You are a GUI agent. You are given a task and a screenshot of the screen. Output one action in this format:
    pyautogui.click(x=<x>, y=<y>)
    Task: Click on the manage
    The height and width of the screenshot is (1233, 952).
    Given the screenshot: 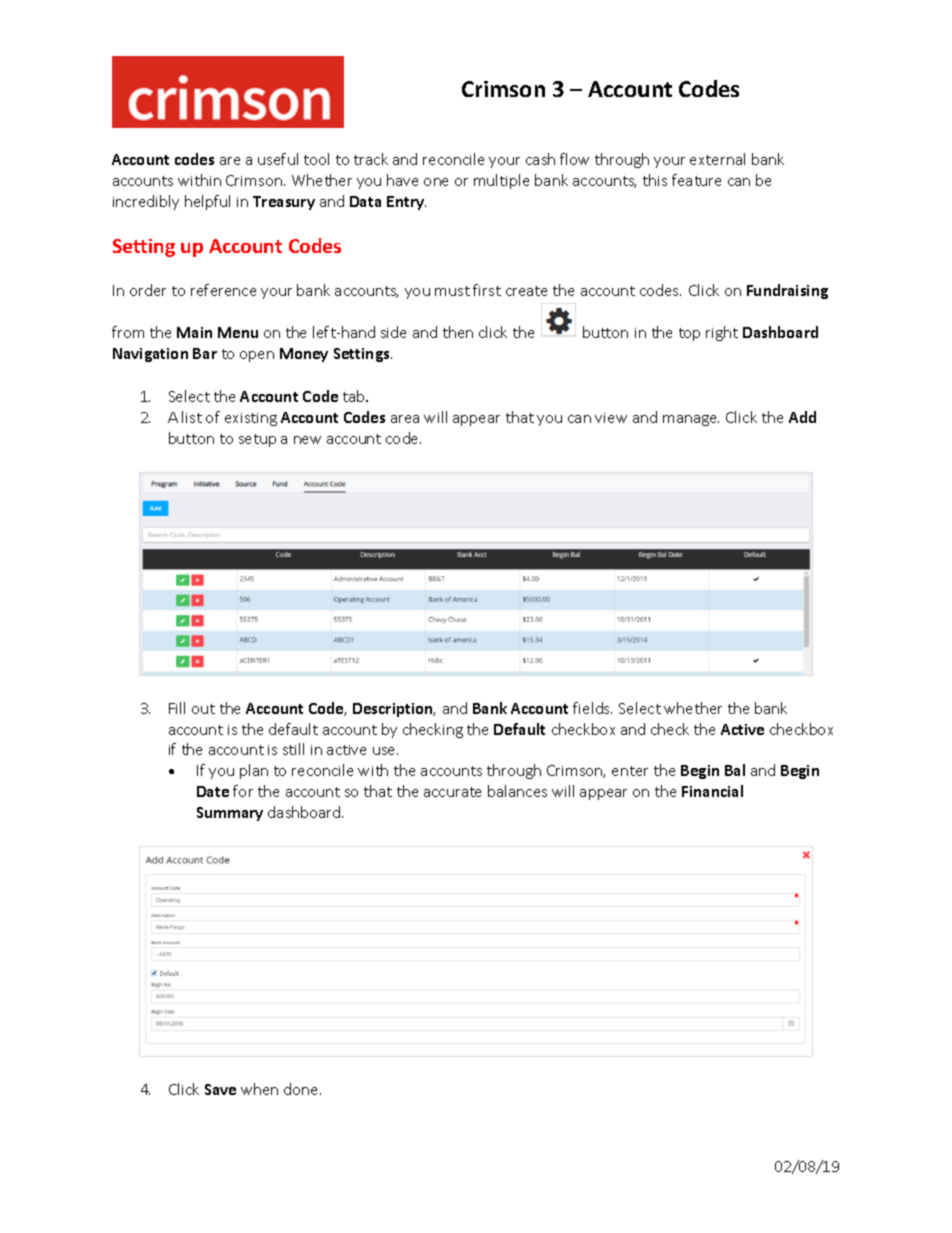 What is the action you would take?
    pyautogui.click(x=691, y=420)
